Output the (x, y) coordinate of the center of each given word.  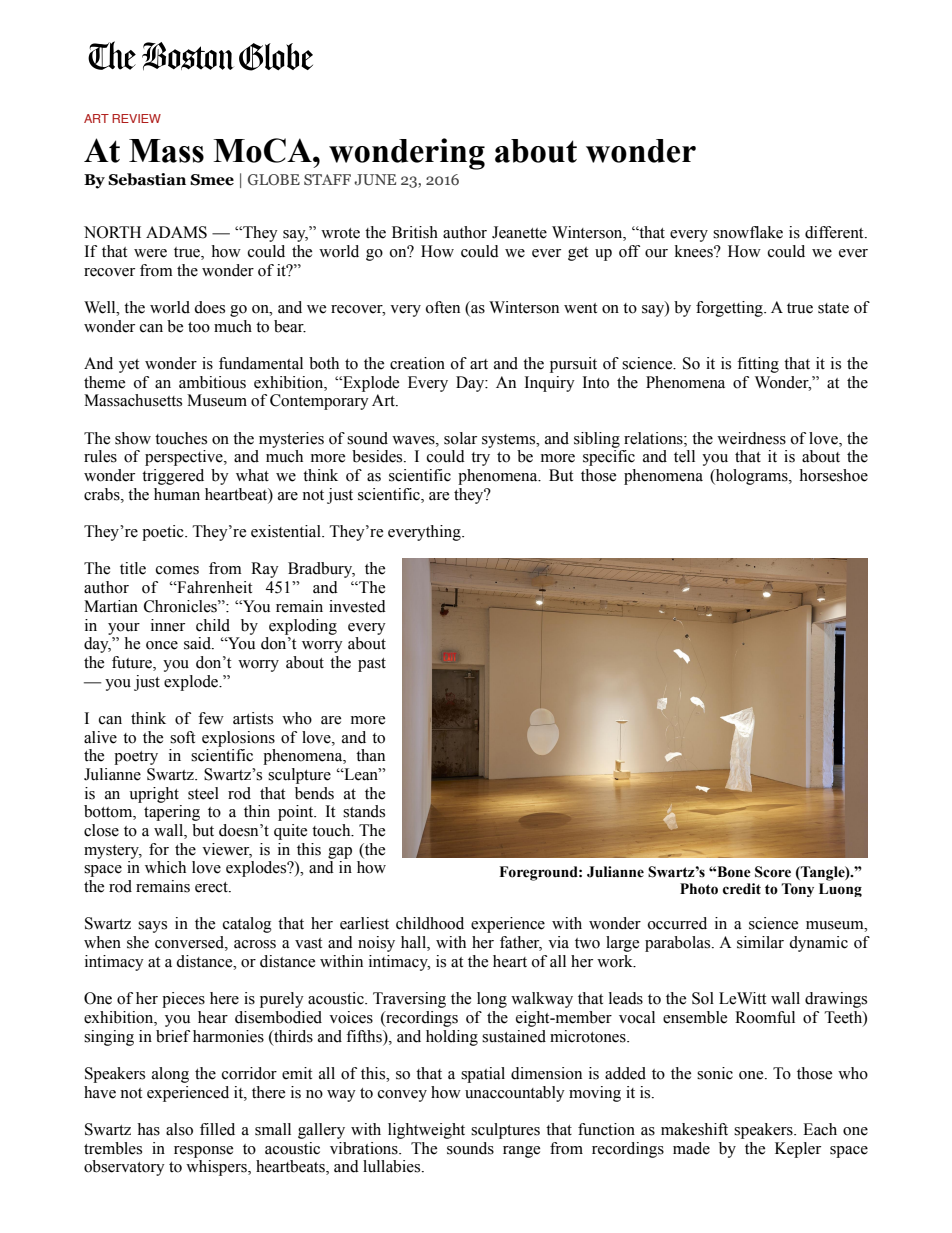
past (372, 665)
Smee (212, 180)
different (835, 232)
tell (684, 456)
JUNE (375, 179)
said (198, 643)
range (521, 1152)
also (179, 1129)
